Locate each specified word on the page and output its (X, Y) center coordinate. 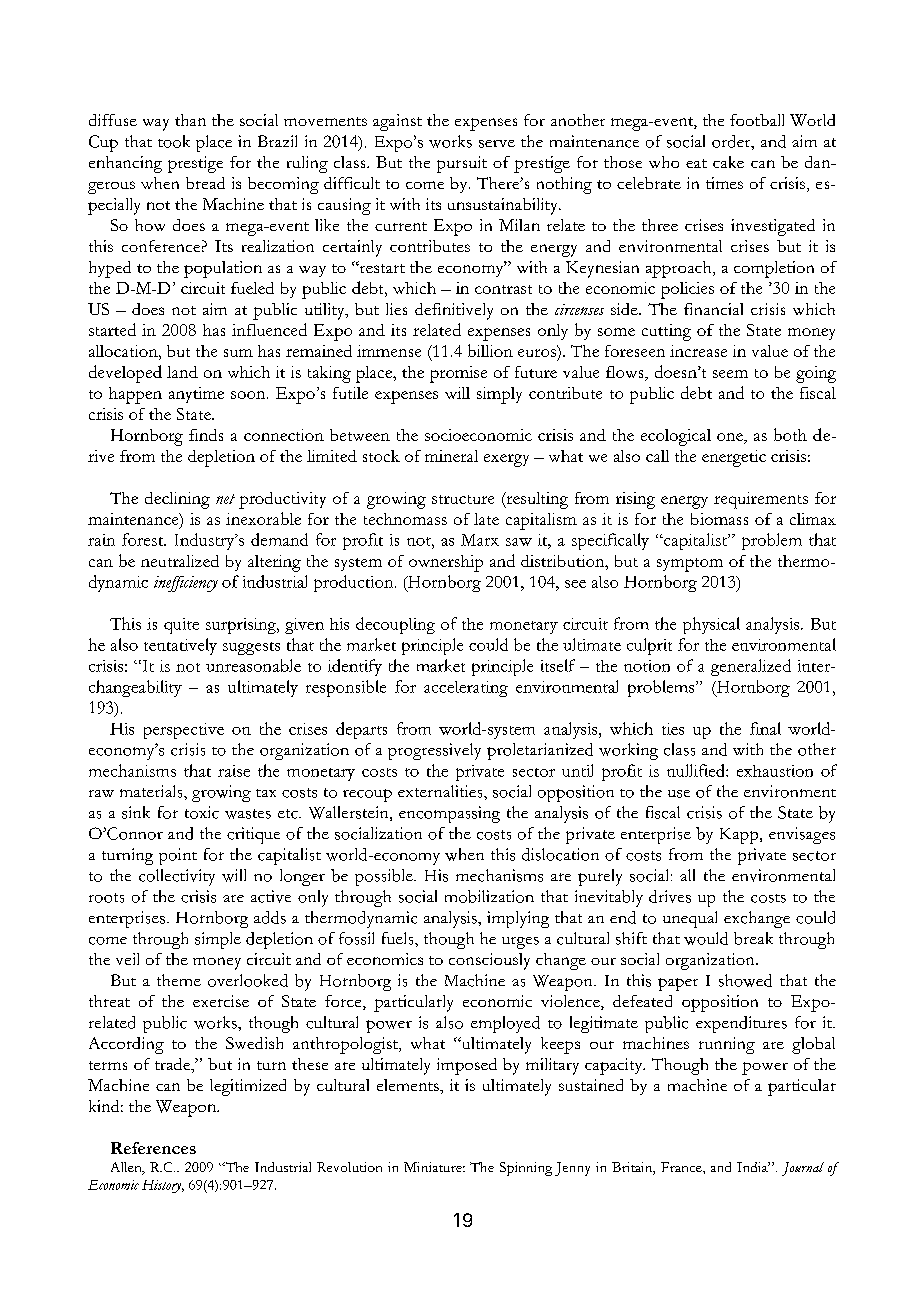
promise (458, 374)
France (682, 1167)
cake (728, 162)
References (153, 1148)
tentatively (180, 646)
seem (730, 374)
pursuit (462, 164)
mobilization (489, 896)
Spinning (526, 1169)
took (174, 141)
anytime (196, 395)
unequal (690, 919)
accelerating (466, 689)
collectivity (177, 877)
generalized (751, 667)
